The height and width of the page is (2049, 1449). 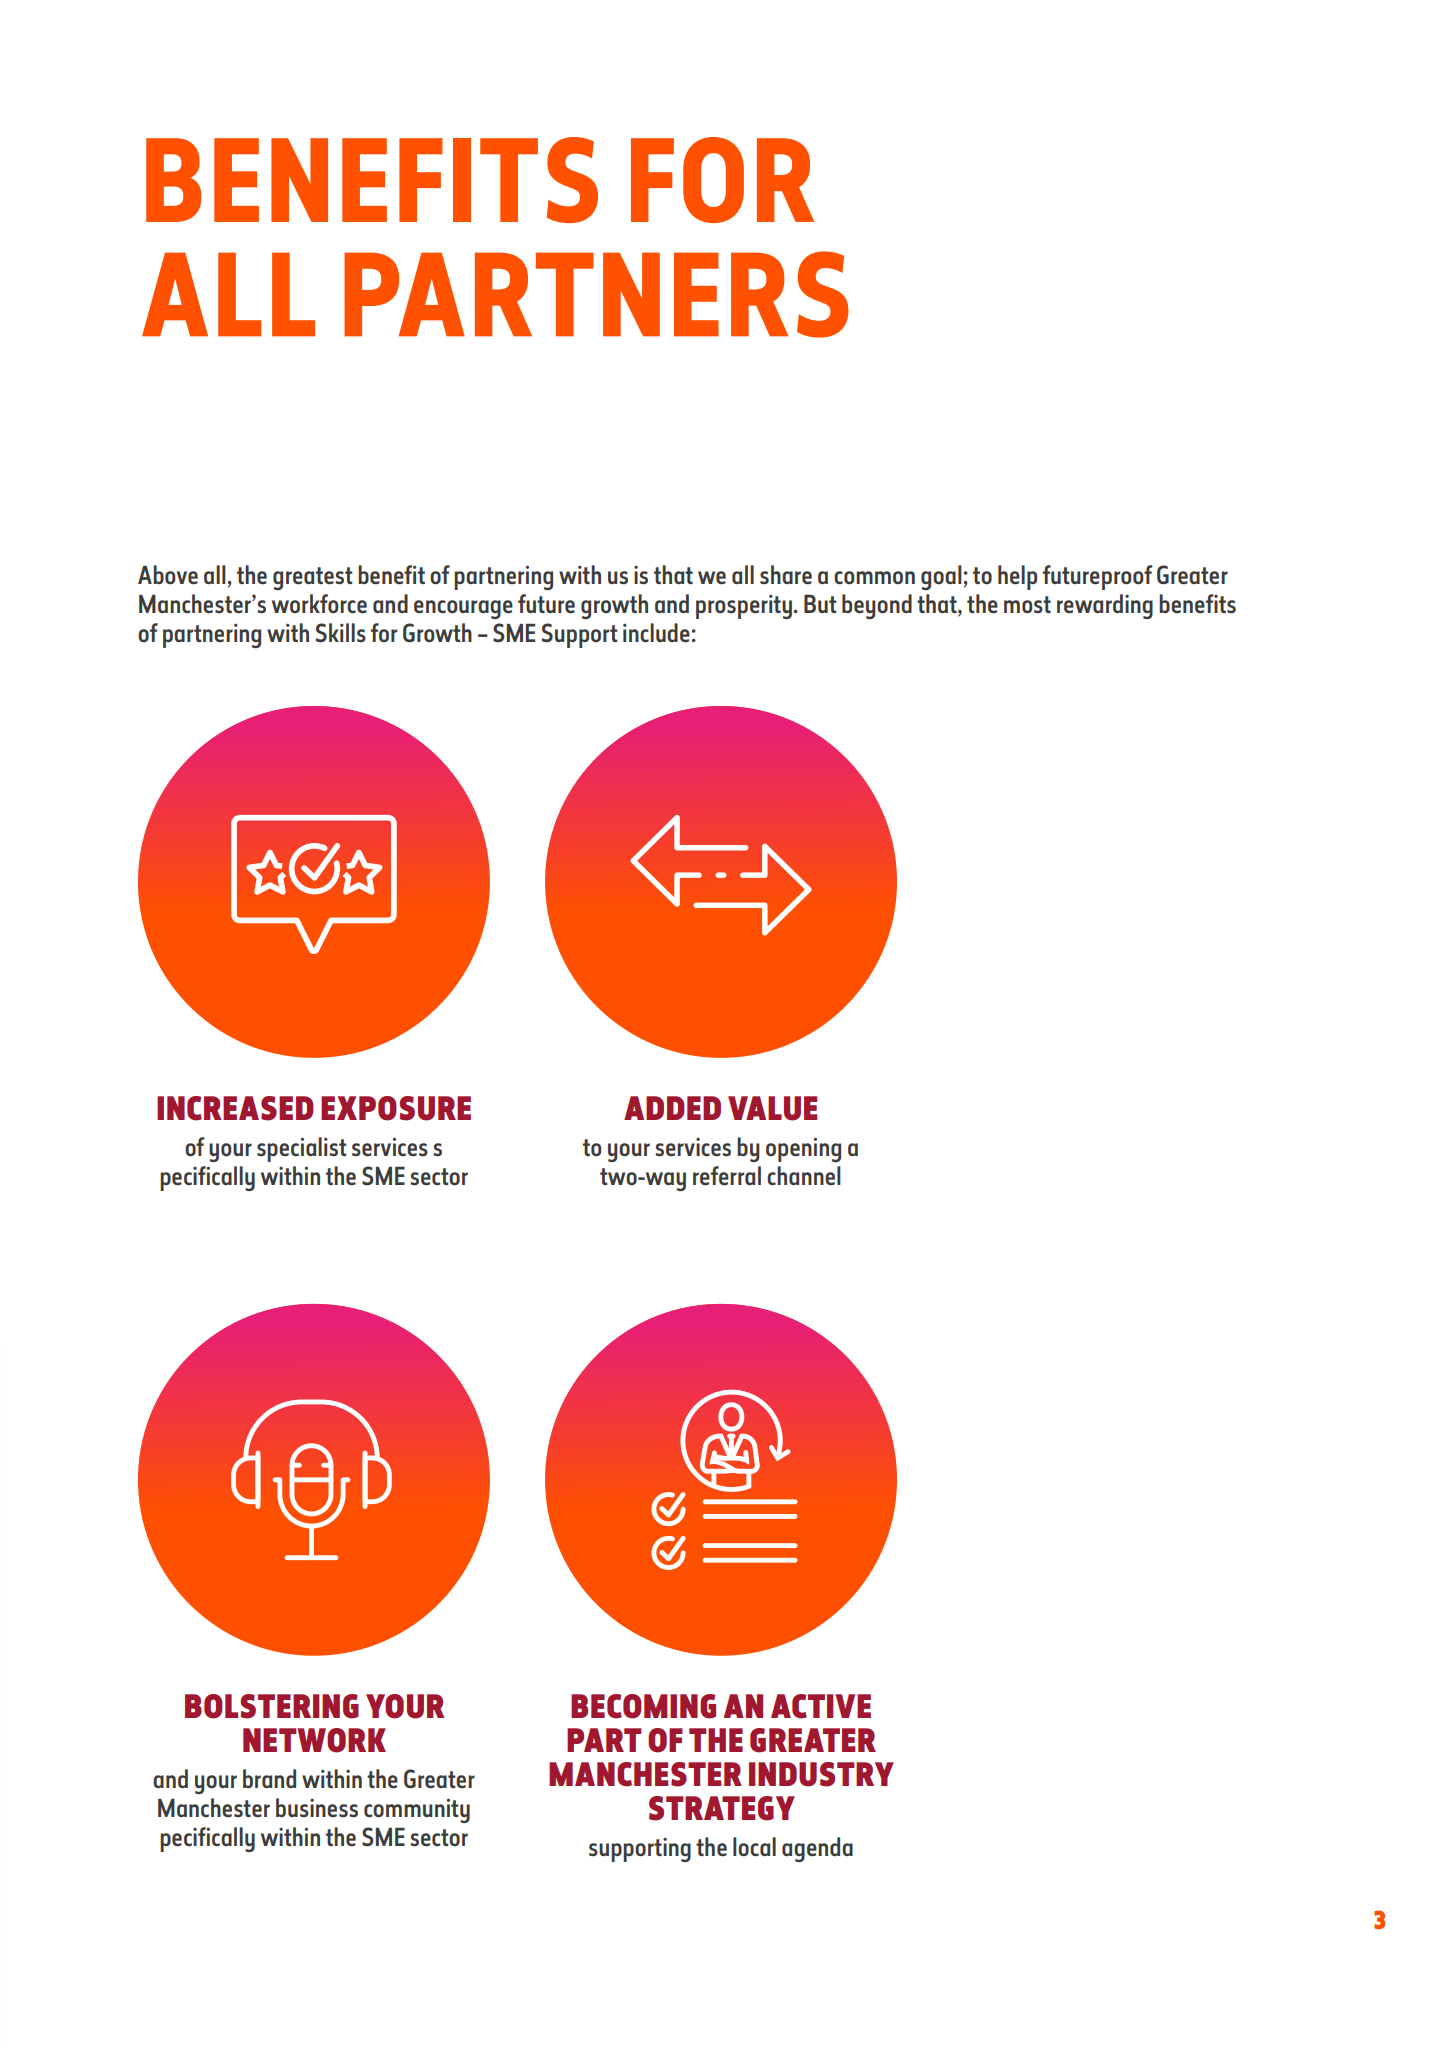 I want to click on workforce, so click(x=319, y=604).
